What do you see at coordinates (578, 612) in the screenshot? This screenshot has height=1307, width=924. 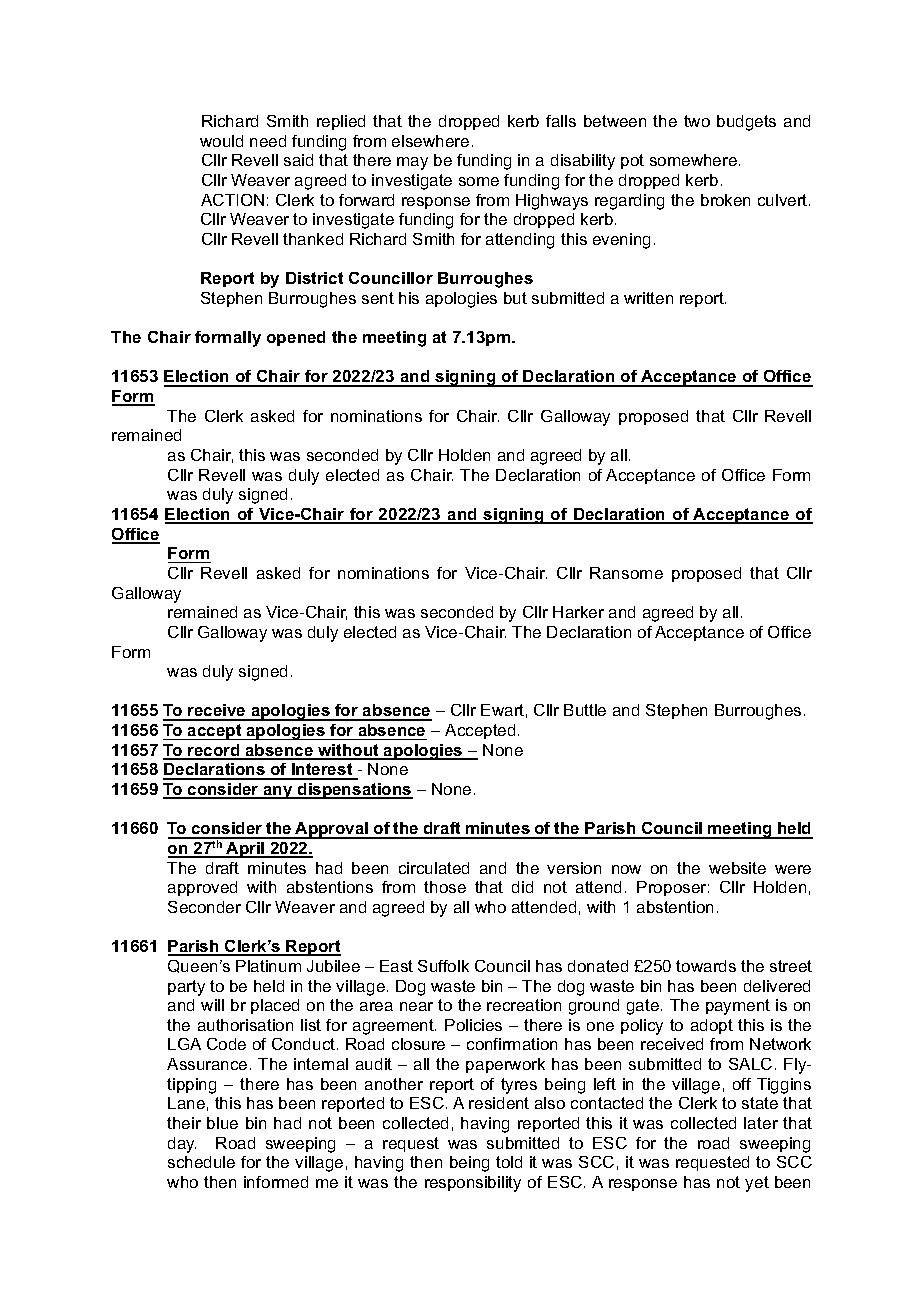 I see `Harker` at bounding box center [578, 612].
